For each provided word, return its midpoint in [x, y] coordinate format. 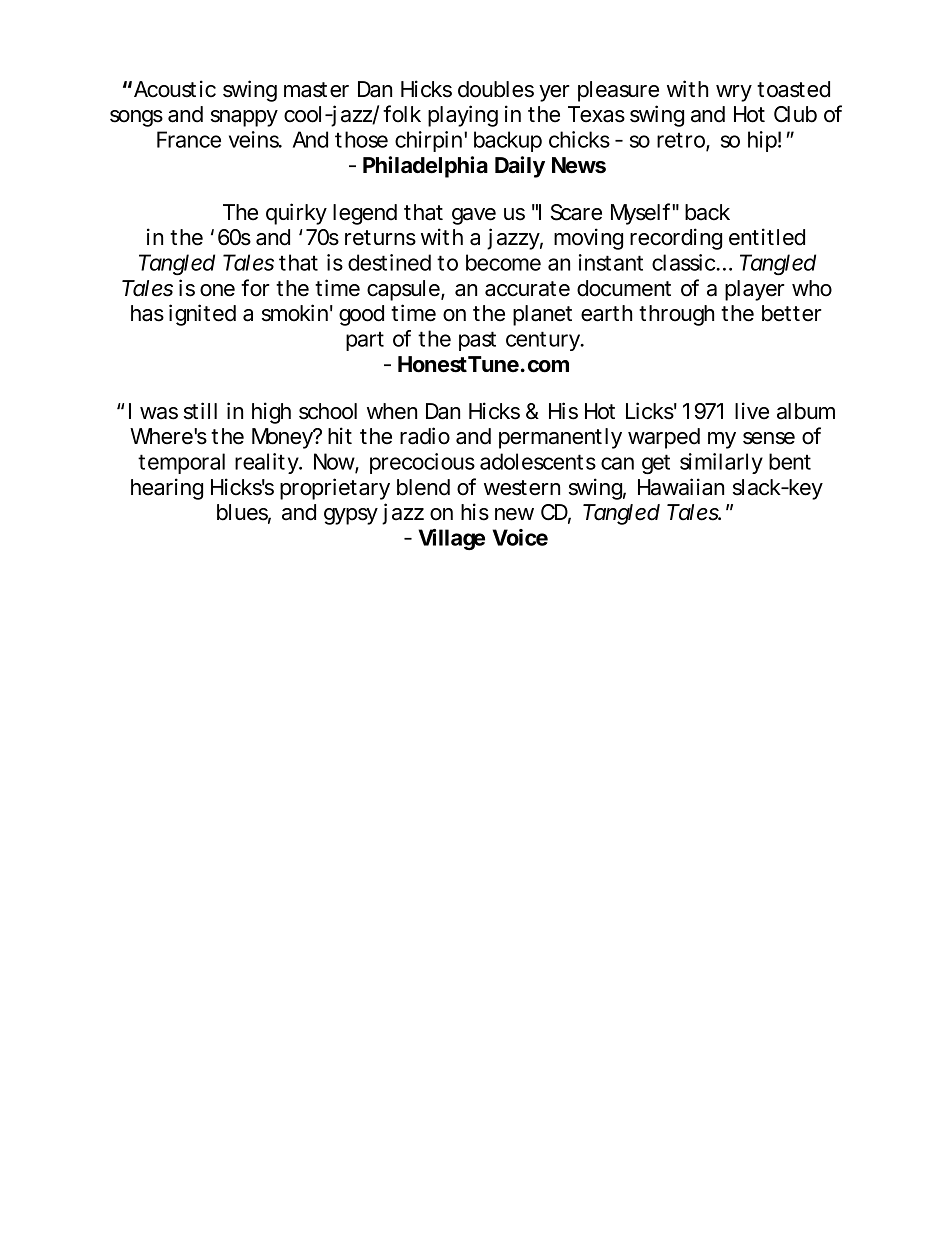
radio [425, 436]
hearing [167, 489]
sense [769, 438]
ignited [202, 315]
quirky [296, 214]
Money [283, 438]
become [503, 262]
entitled [767, 237]
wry [734, 93]
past [477, 341]
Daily [520, 167]
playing [463, 116]
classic [685, 262]
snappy [244, 118]
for [255, 288]
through [676, 315]
